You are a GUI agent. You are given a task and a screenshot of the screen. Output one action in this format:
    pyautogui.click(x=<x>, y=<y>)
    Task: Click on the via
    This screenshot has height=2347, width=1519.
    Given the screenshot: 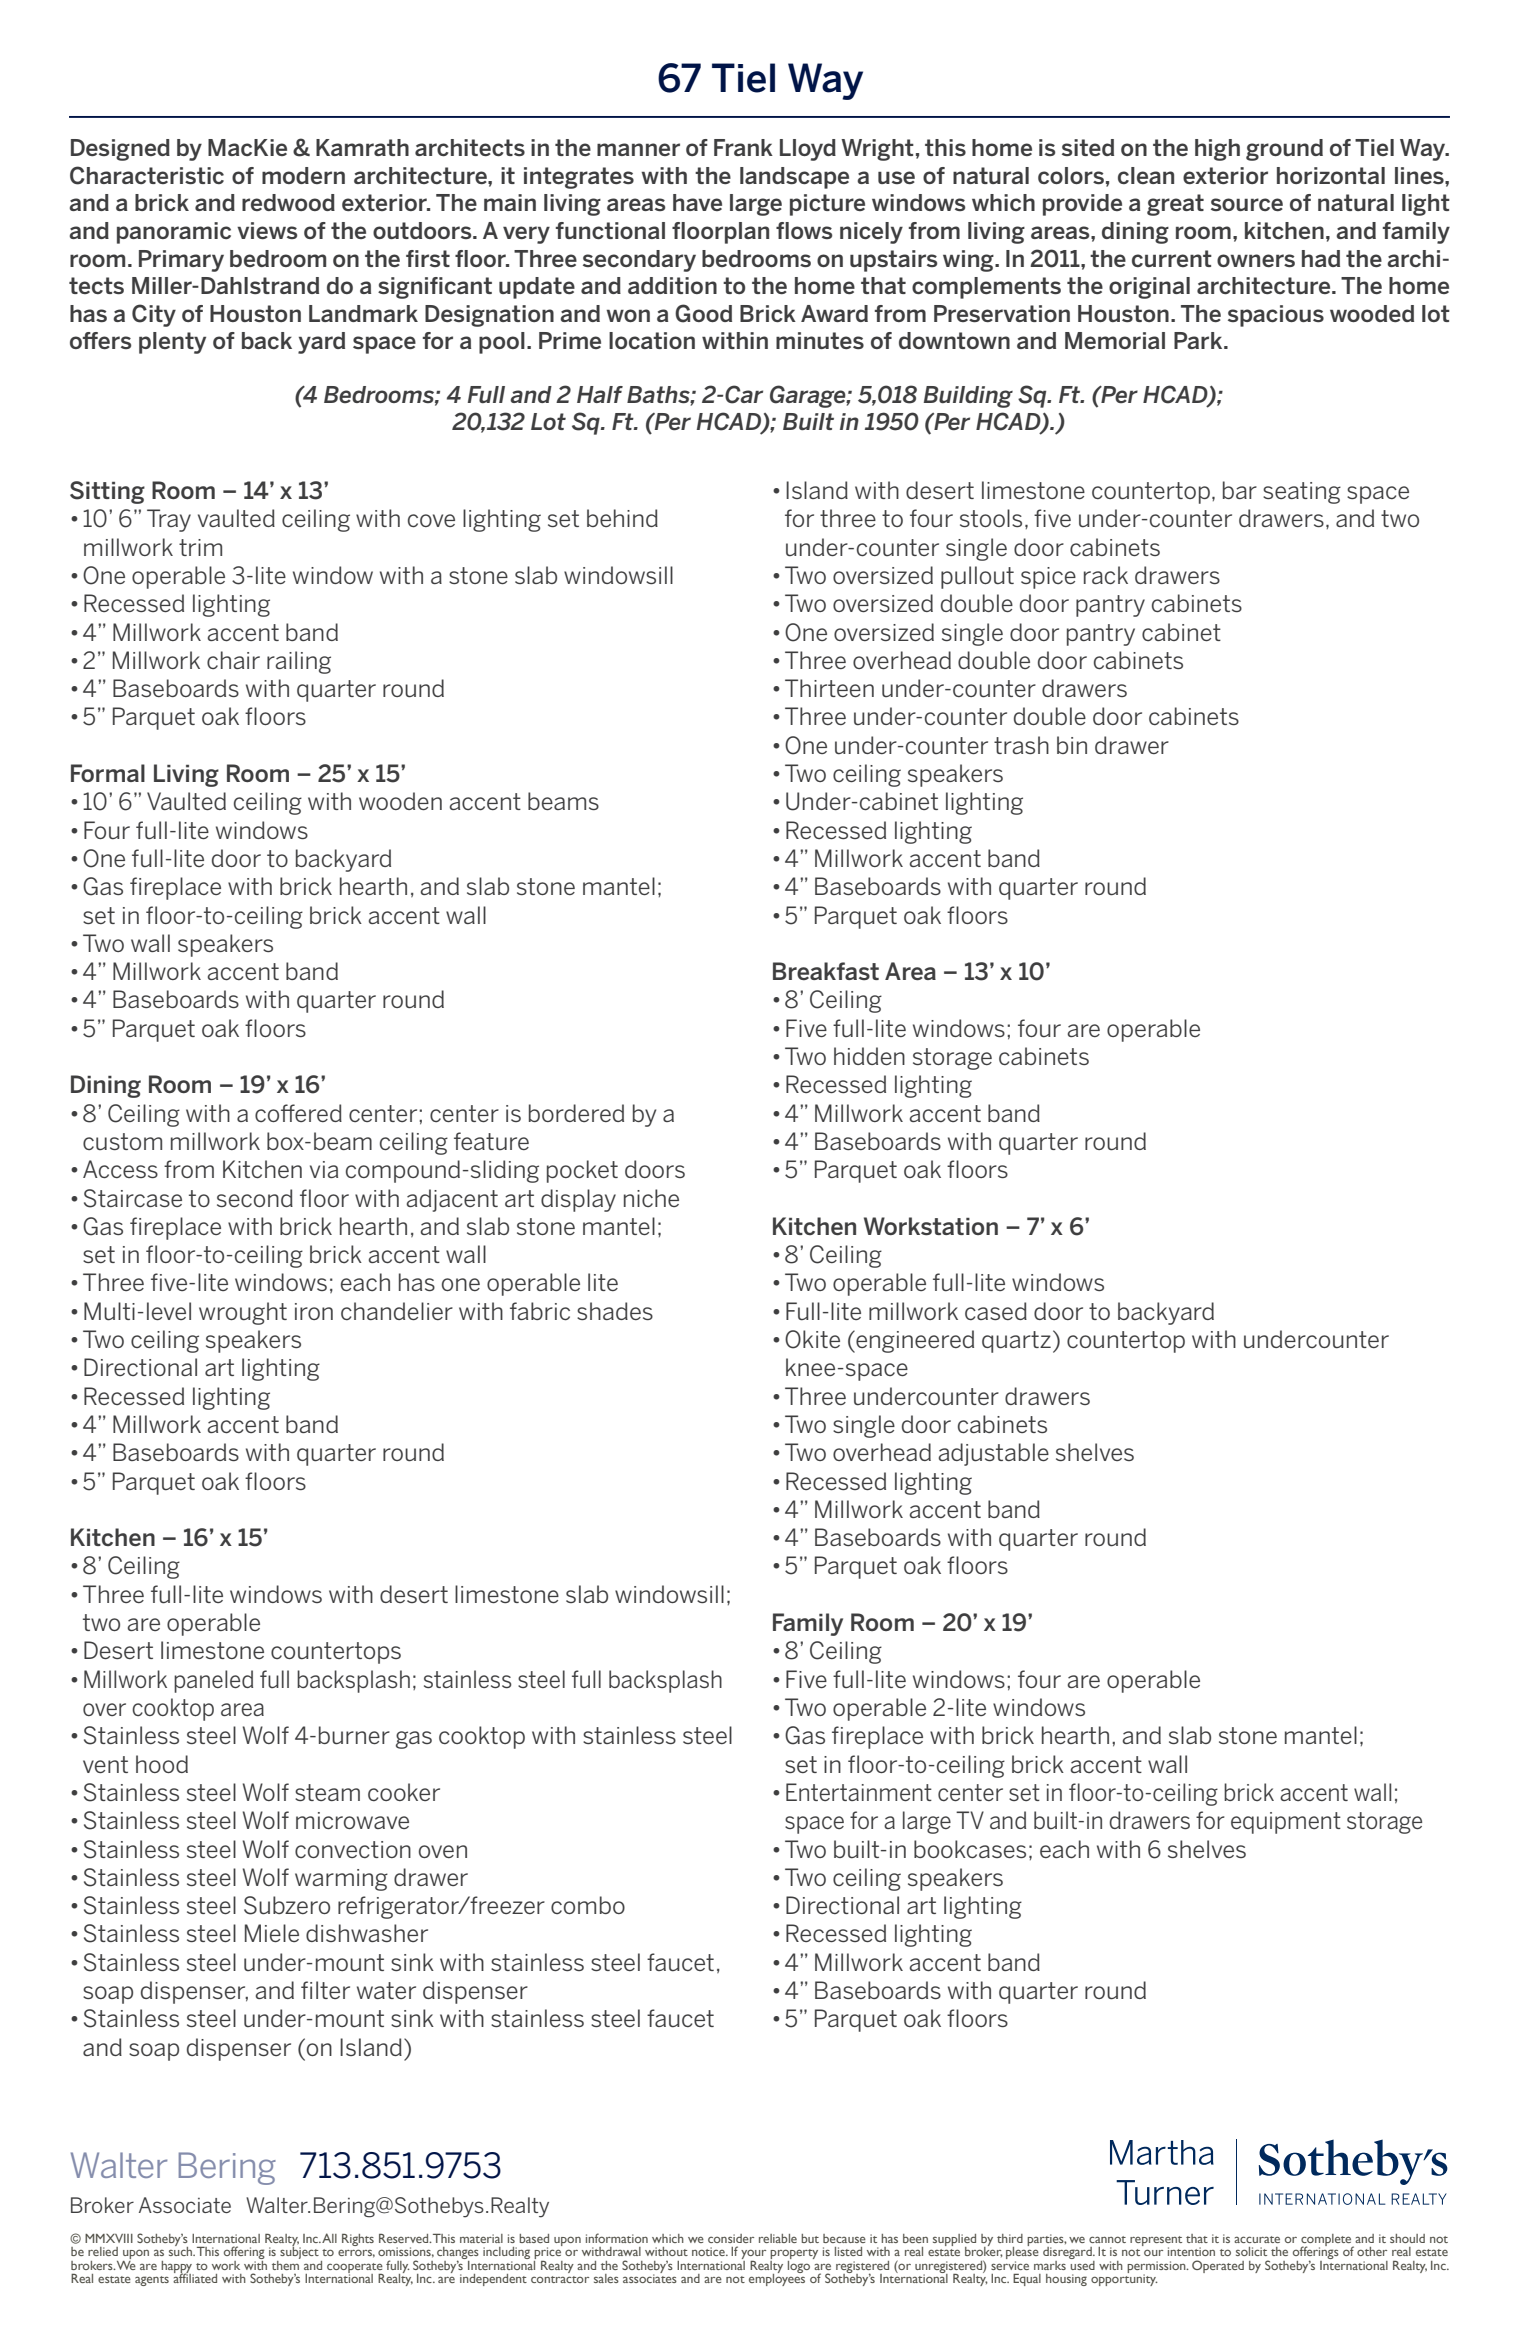 What is the action you would take?
    pyautogui.click(x=324, y=1169)
